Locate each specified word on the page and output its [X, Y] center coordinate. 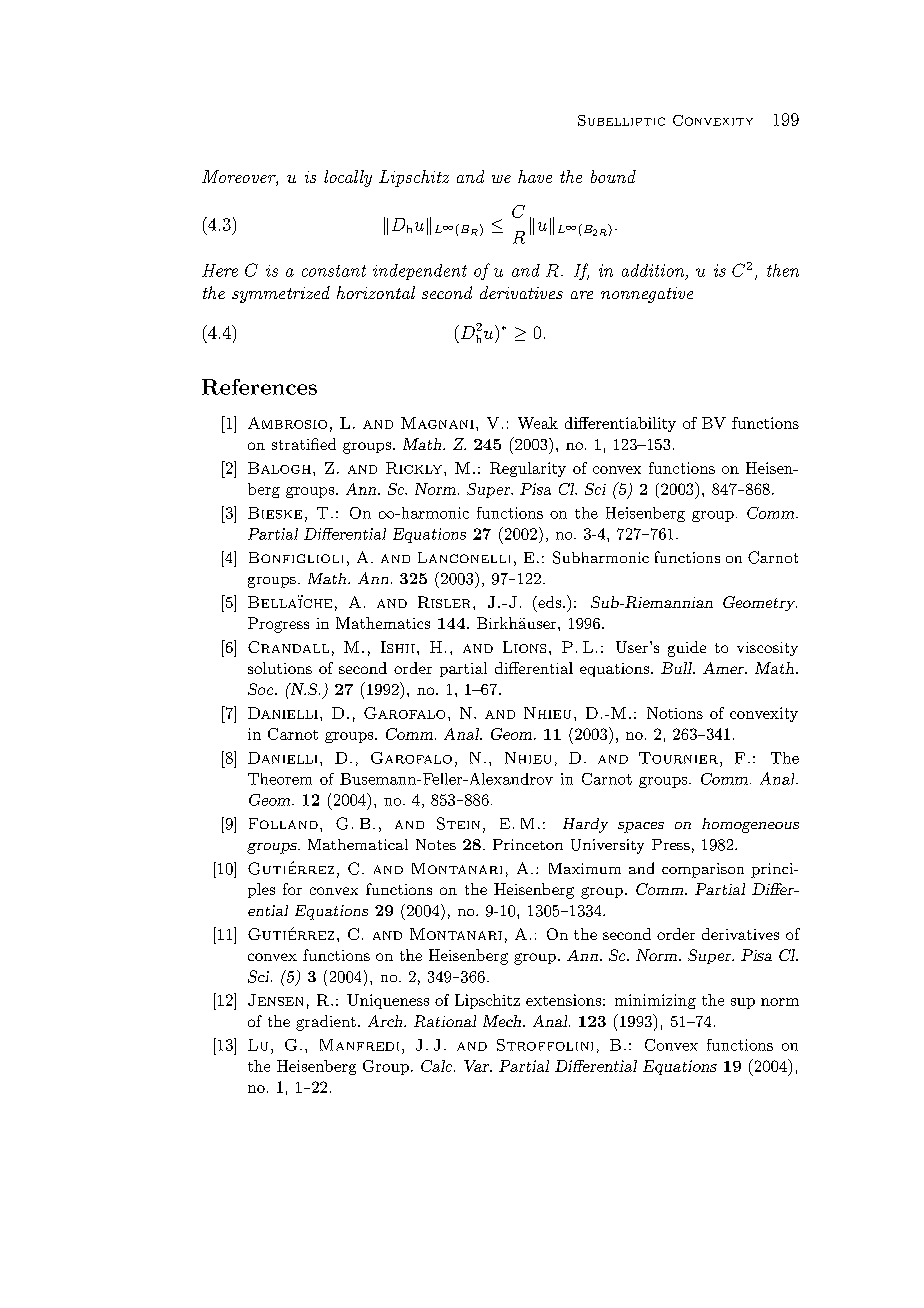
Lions [524, 647]
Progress [278, 625]
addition [654, 271]
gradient [326, 1023]
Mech [503, 1021]
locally [348, 178]
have [535, 176]
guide [687, 649]
